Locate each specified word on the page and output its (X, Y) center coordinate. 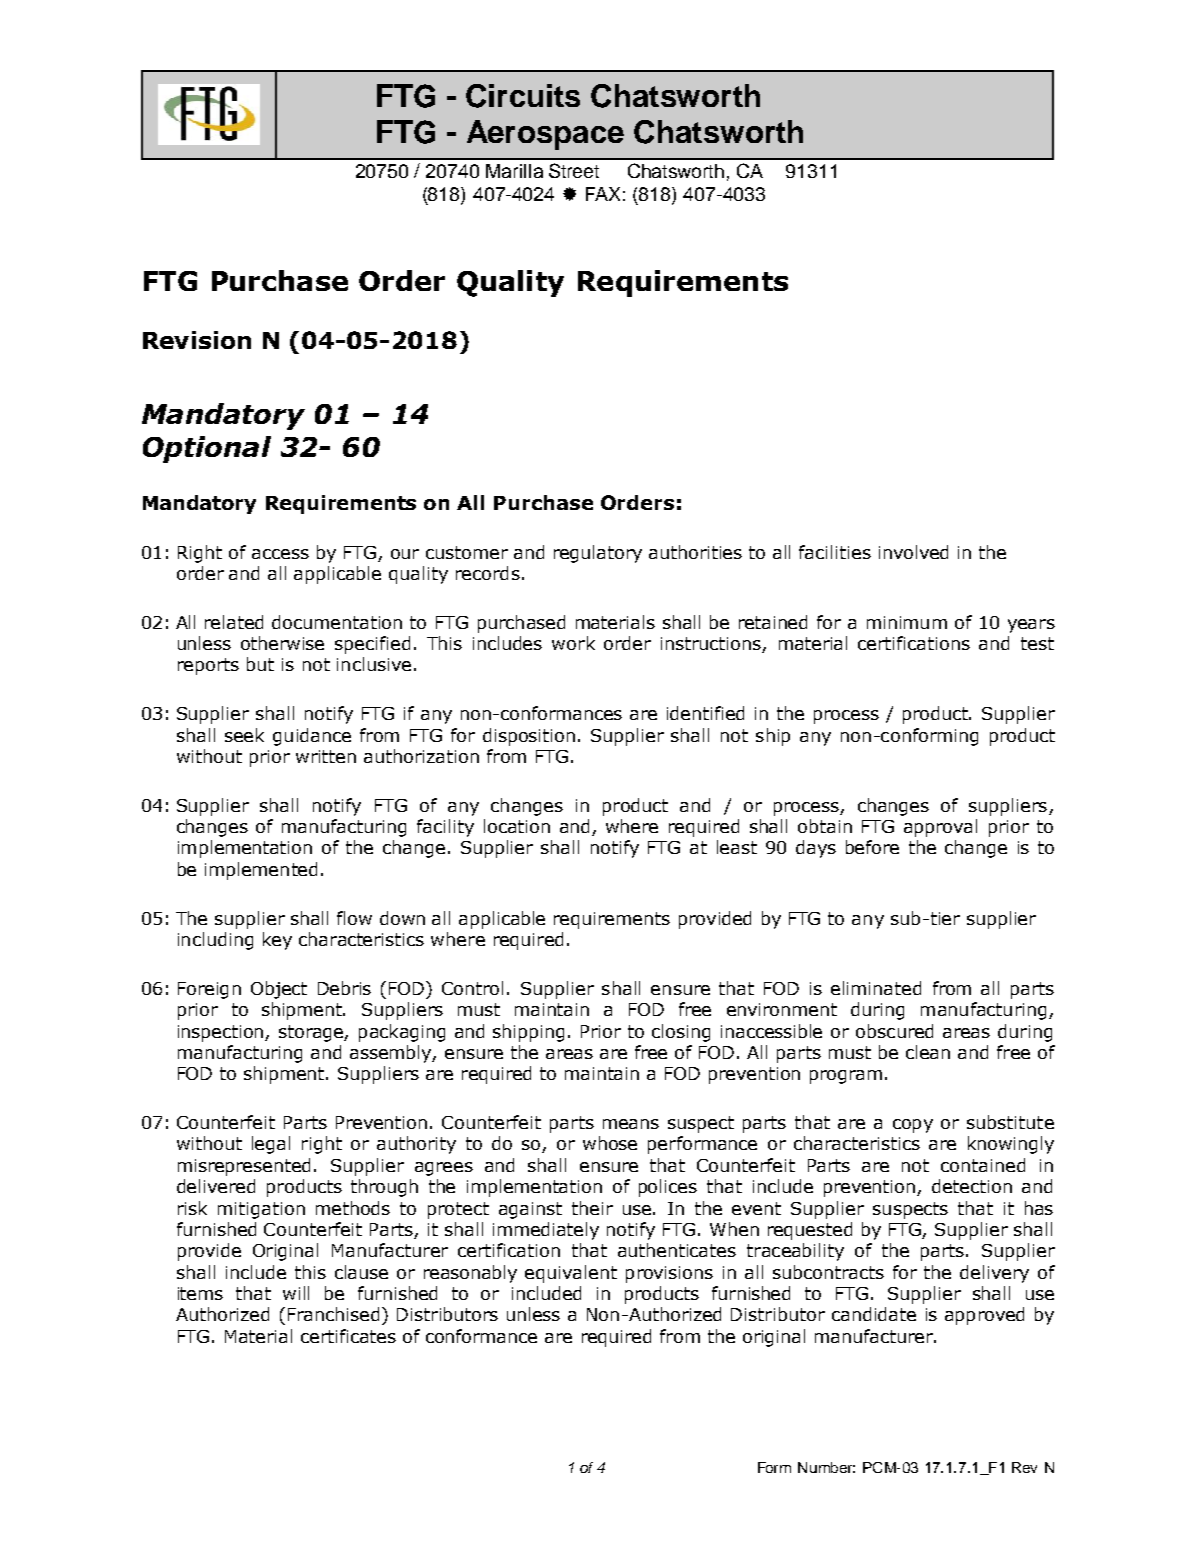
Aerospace (545, 135)
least (737, 847)
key (277, 941)
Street (574, 170)
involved (913, 552)
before (872, 847)
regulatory (598, 554)
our (405, 554)
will (296, 1293)
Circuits (523, 96)
